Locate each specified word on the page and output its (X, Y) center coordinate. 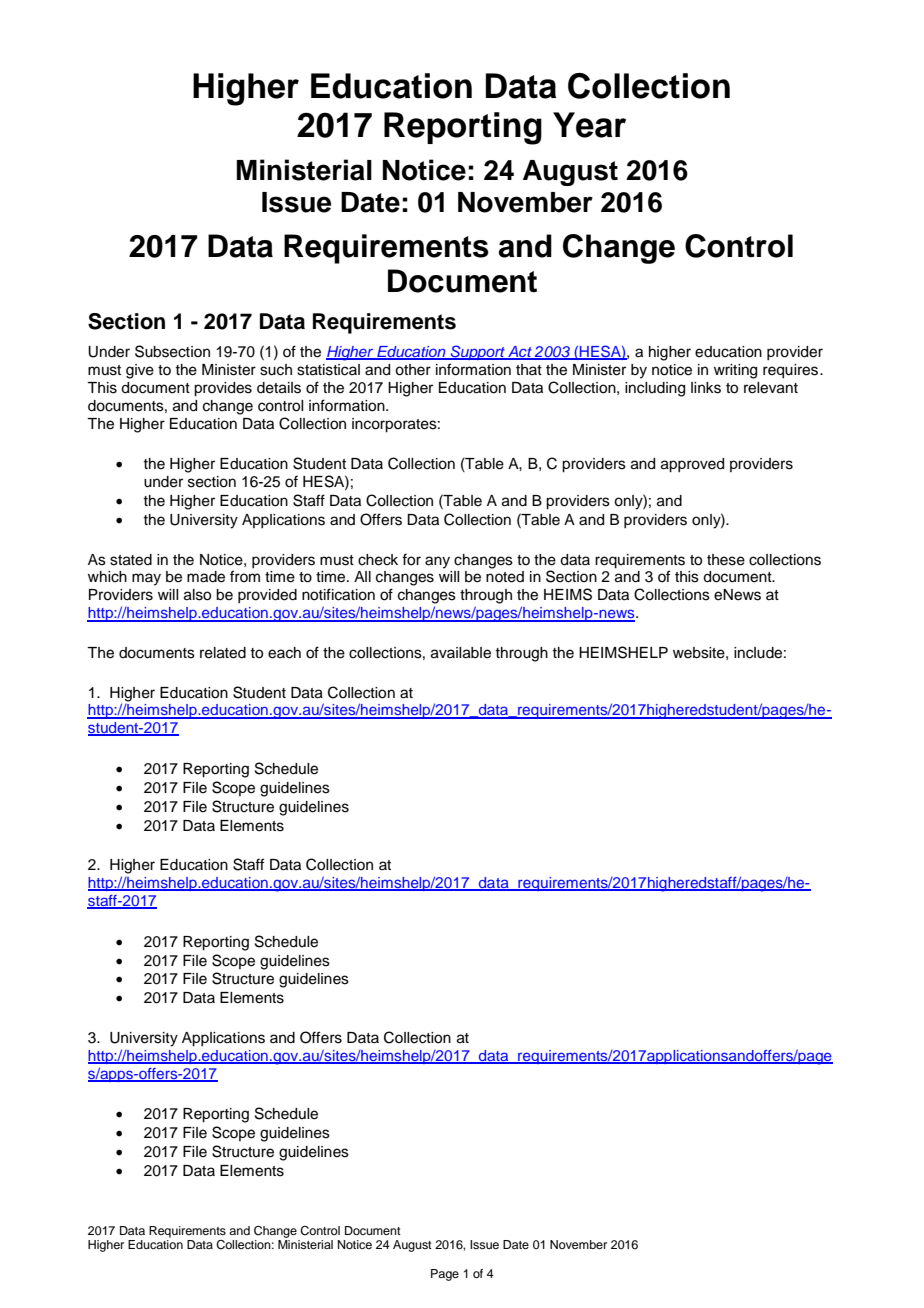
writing (735, 371)
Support (477, 352)
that (529, 369)
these (726, 560)
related (223, 653)
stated (131, 560)
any (437, 562)
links (706, 388)
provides (223, 389)
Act (520, 353)
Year (589, 125)
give (140, 371)
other (413, 370)
